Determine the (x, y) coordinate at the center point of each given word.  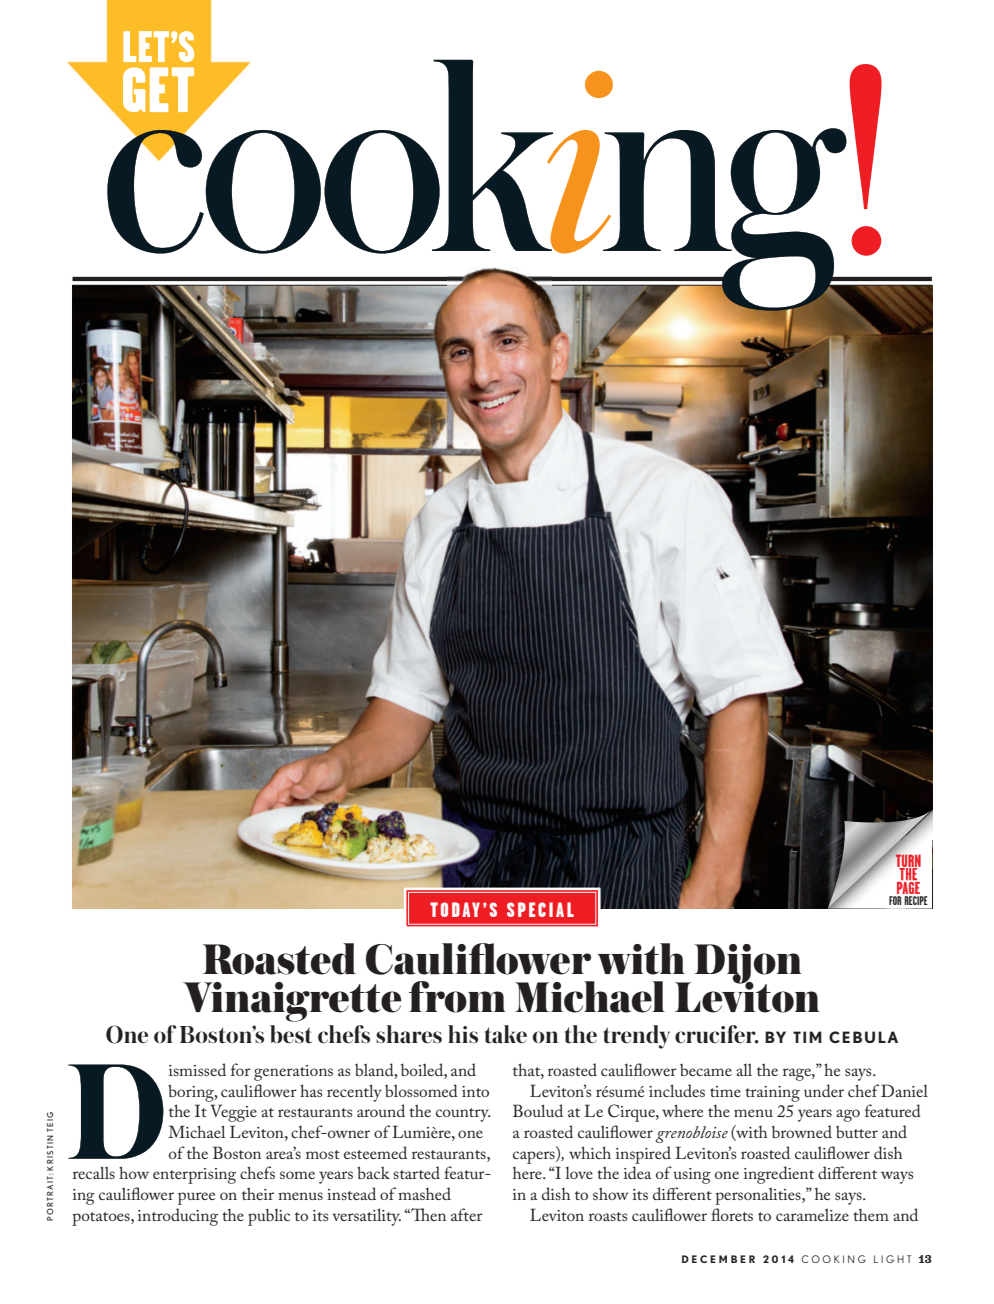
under (824, 1090)
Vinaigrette (292, 1002)
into (475, 1091)
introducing (178, 1217)
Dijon (748, 965)
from (457, 997)
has (311, 1090)
